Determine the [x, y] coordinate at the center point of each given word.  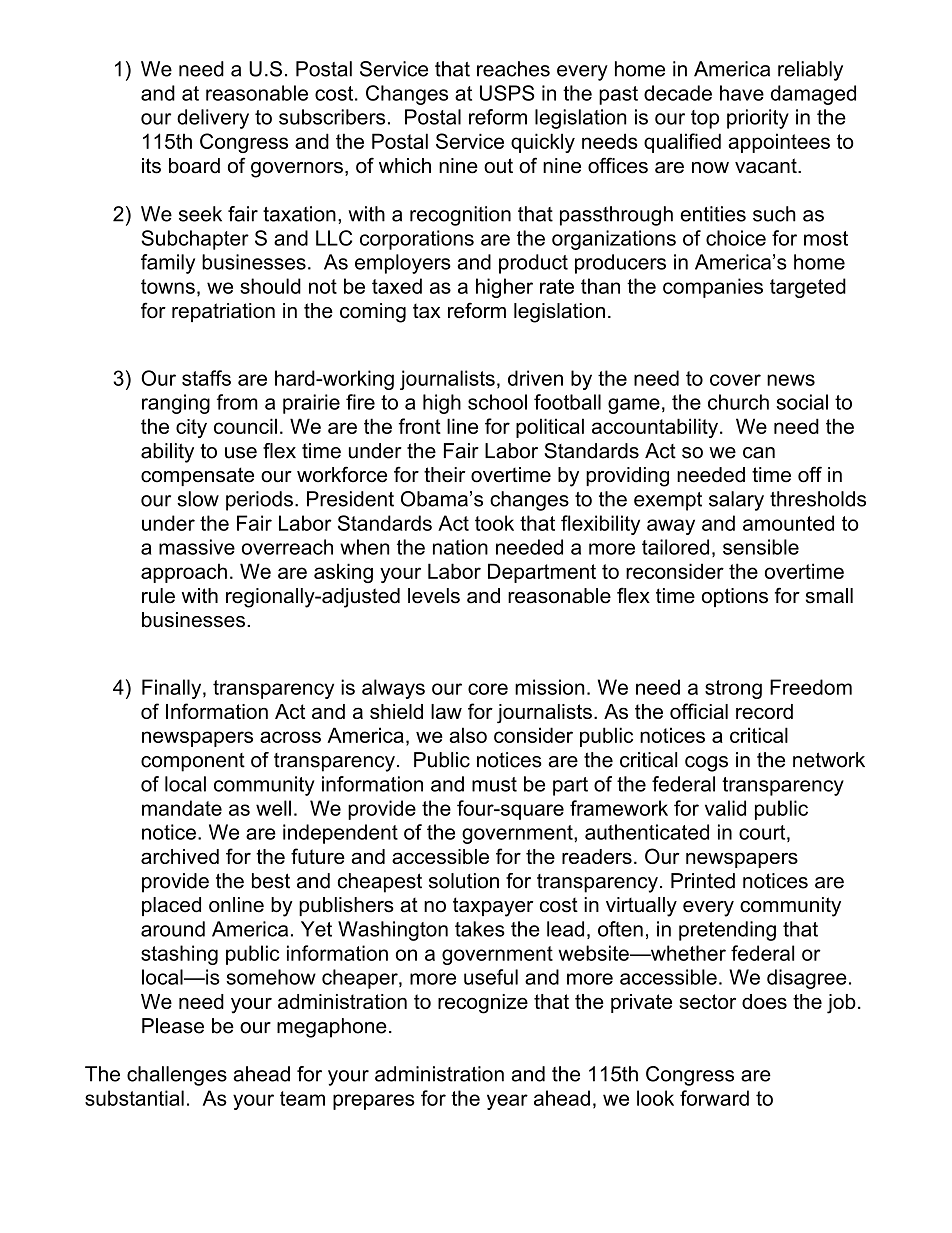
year [507, 1102]
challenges [177, 1076]
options [735, 597]
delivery [213, 119]
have [742, 93]
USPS [507, 93]
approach [184, 573]
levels [434, 596]
